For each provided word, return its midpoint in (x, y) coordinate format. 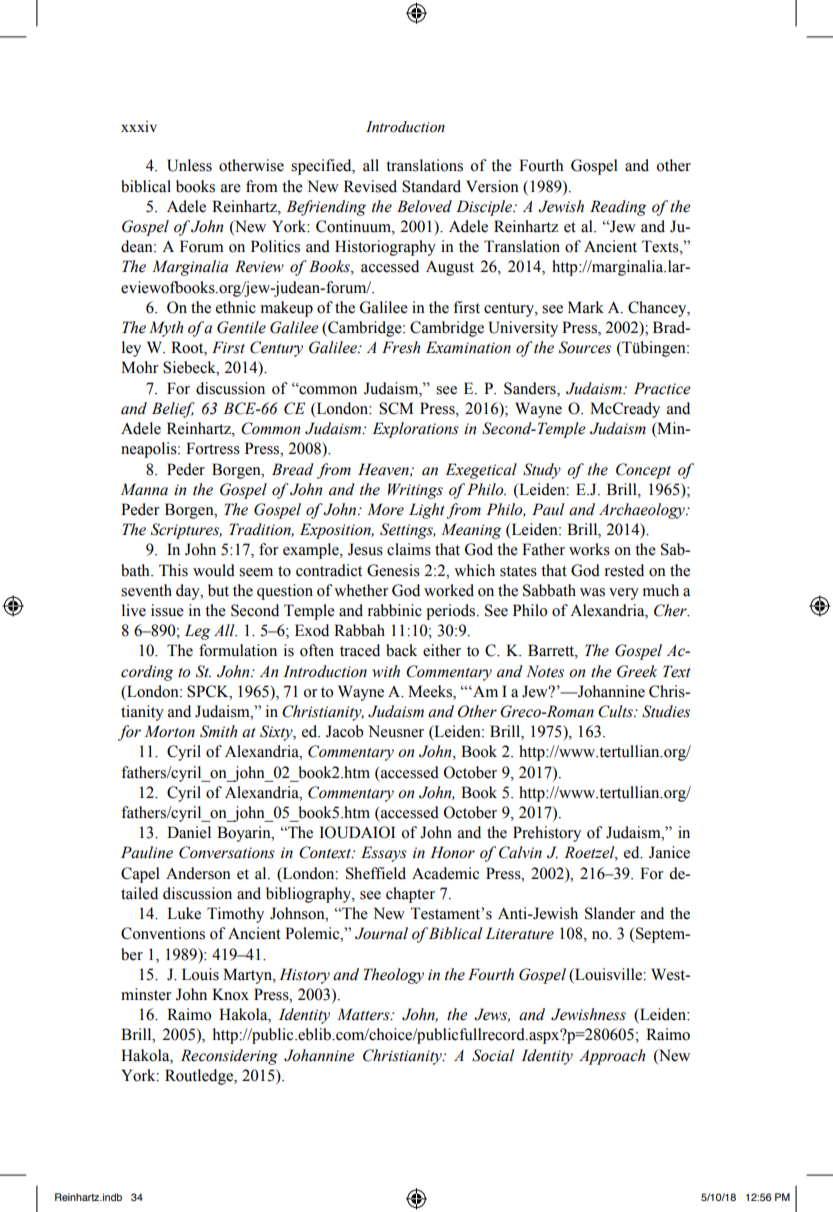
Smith (218, 731)
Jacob (344, 731)
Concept (643, 471)
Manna (144, 489)
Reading (618, 208)
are (231, 188)
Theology (393, 976)
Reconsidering (229, 1057)
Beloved (424, 206)
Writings (415, 491)
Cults (616, 711)
